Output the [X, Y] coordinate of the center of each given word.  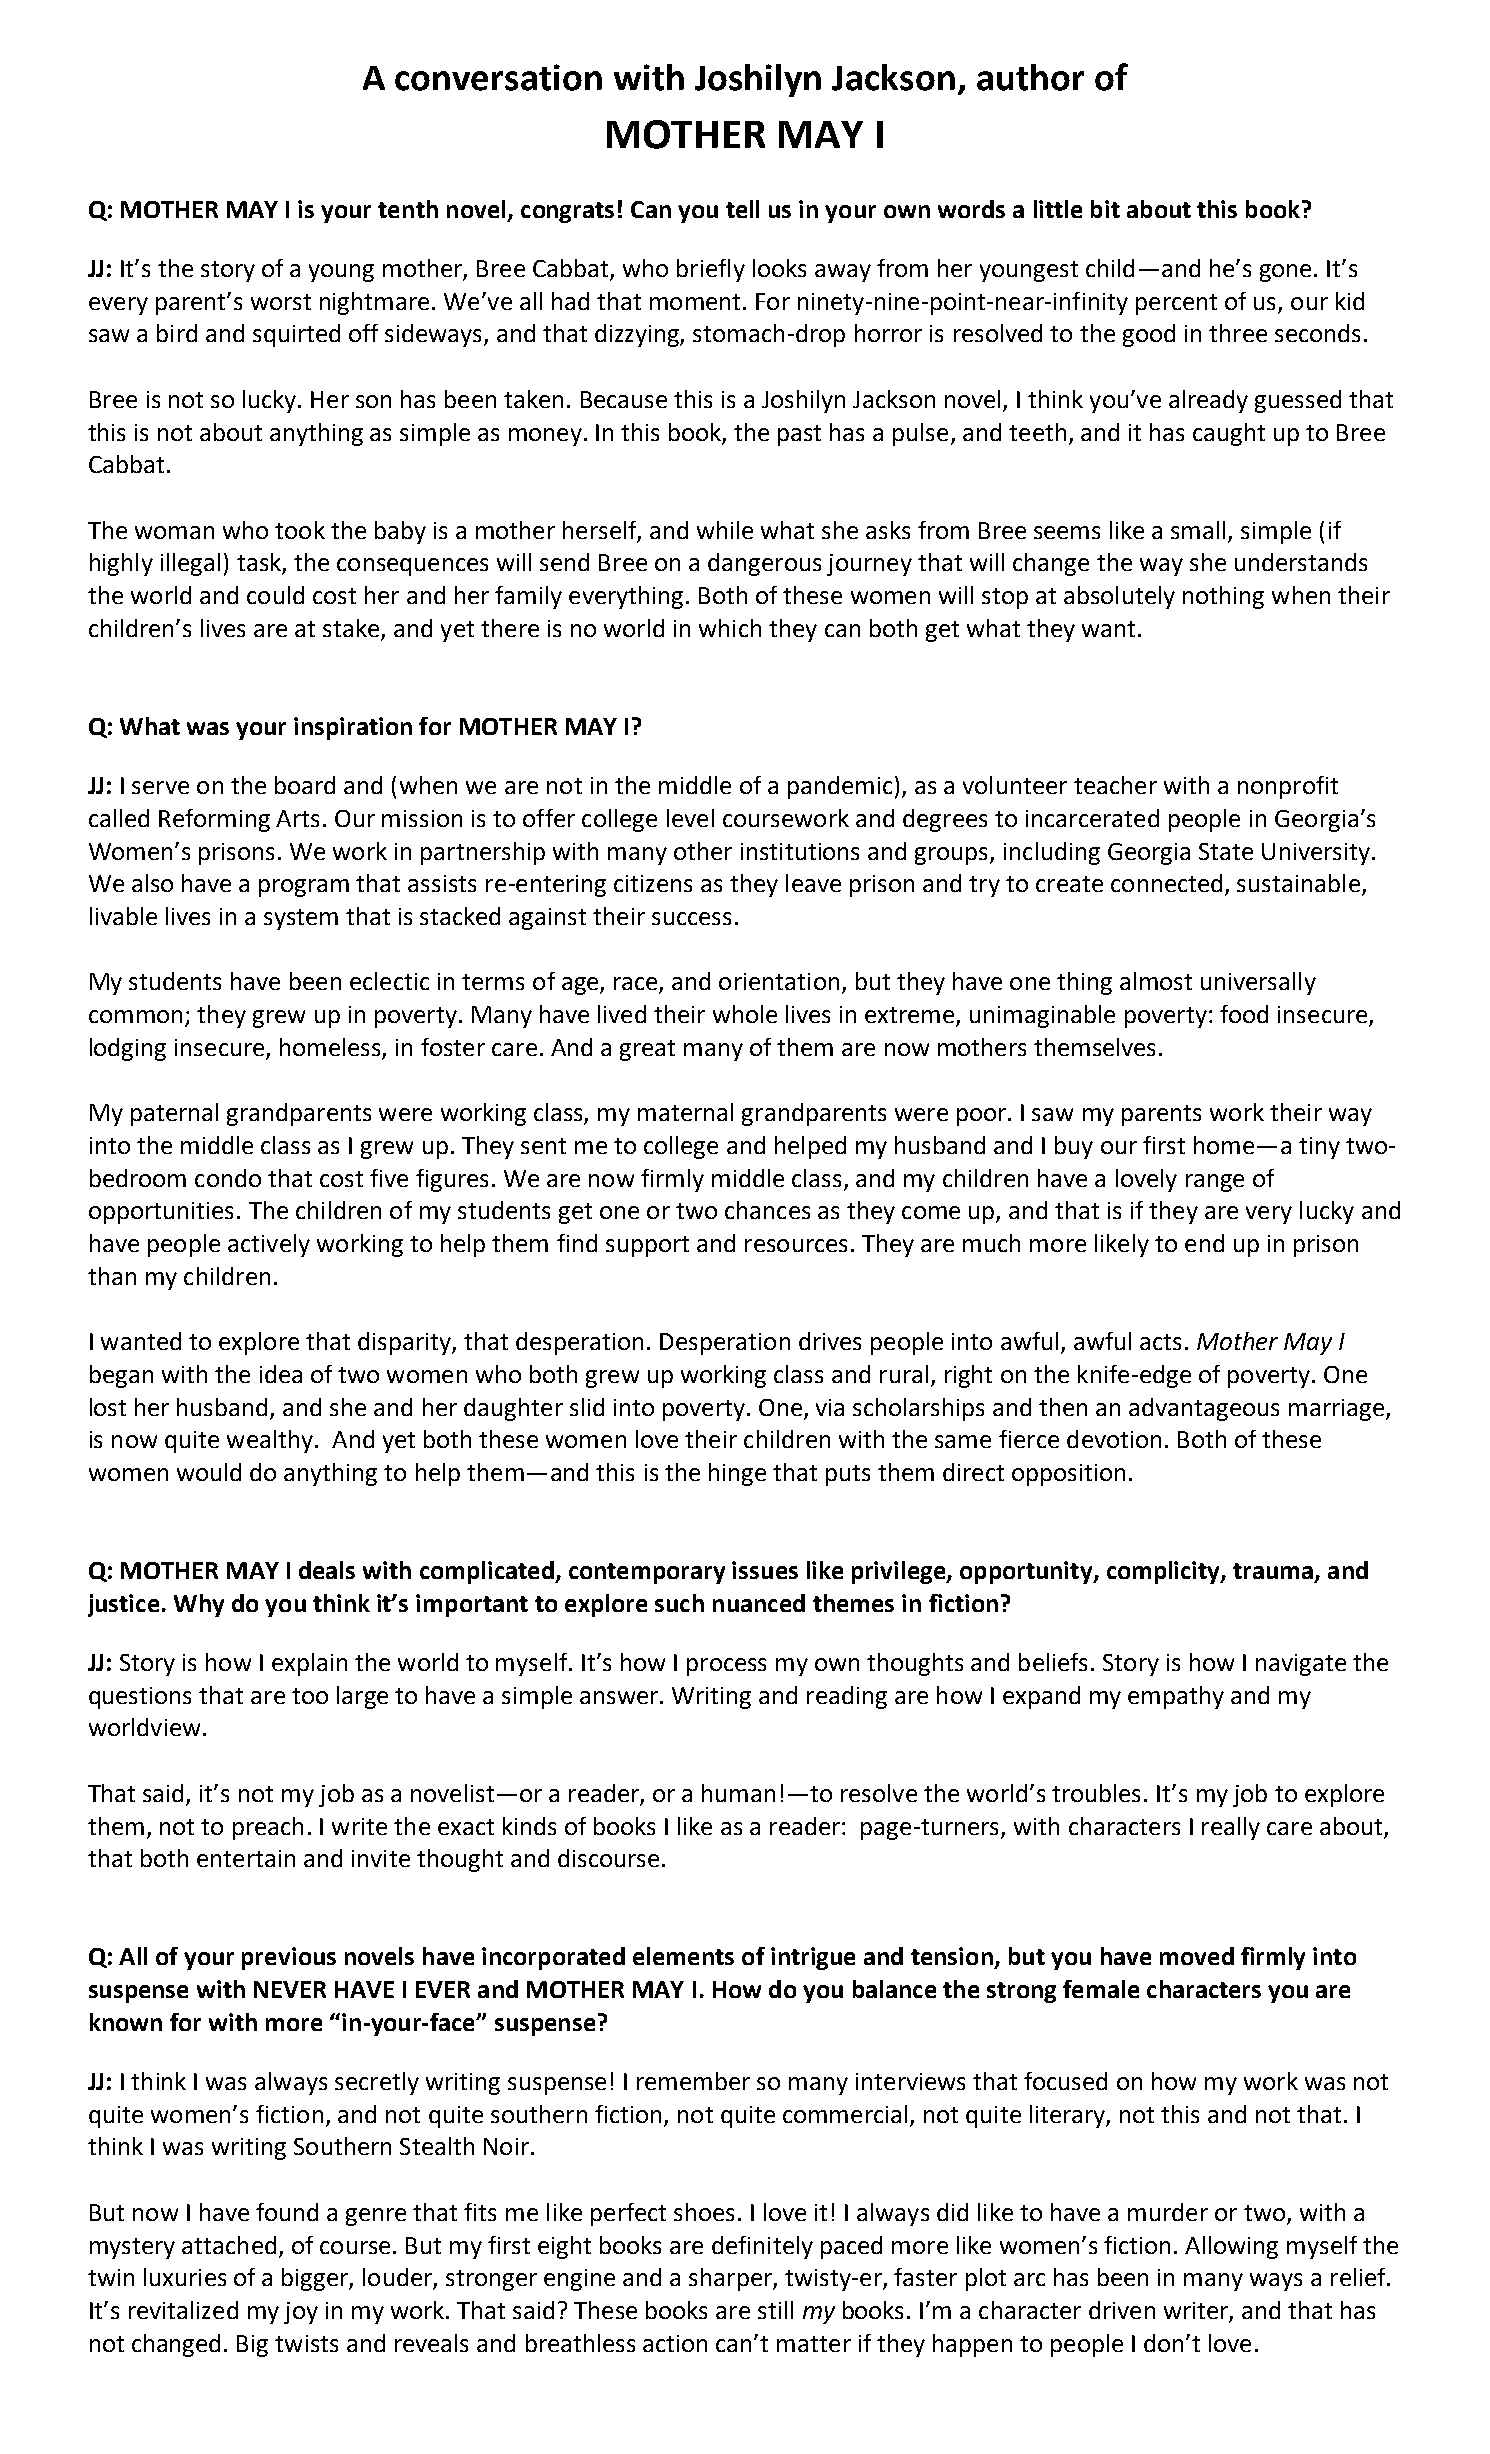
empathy [1176, 1697]
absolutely [1119, 597]
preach [268, 1828]
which [730, 628]
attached [229, 2245]
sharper [731, 2279]
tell [742, 209]
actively [269, 1245]
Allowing [1231, 2247]
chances [767, 1210]
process [726, 1667]
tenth [408, 209]
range [1215, 1183]
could [275, 595]
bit [1105, 209]
